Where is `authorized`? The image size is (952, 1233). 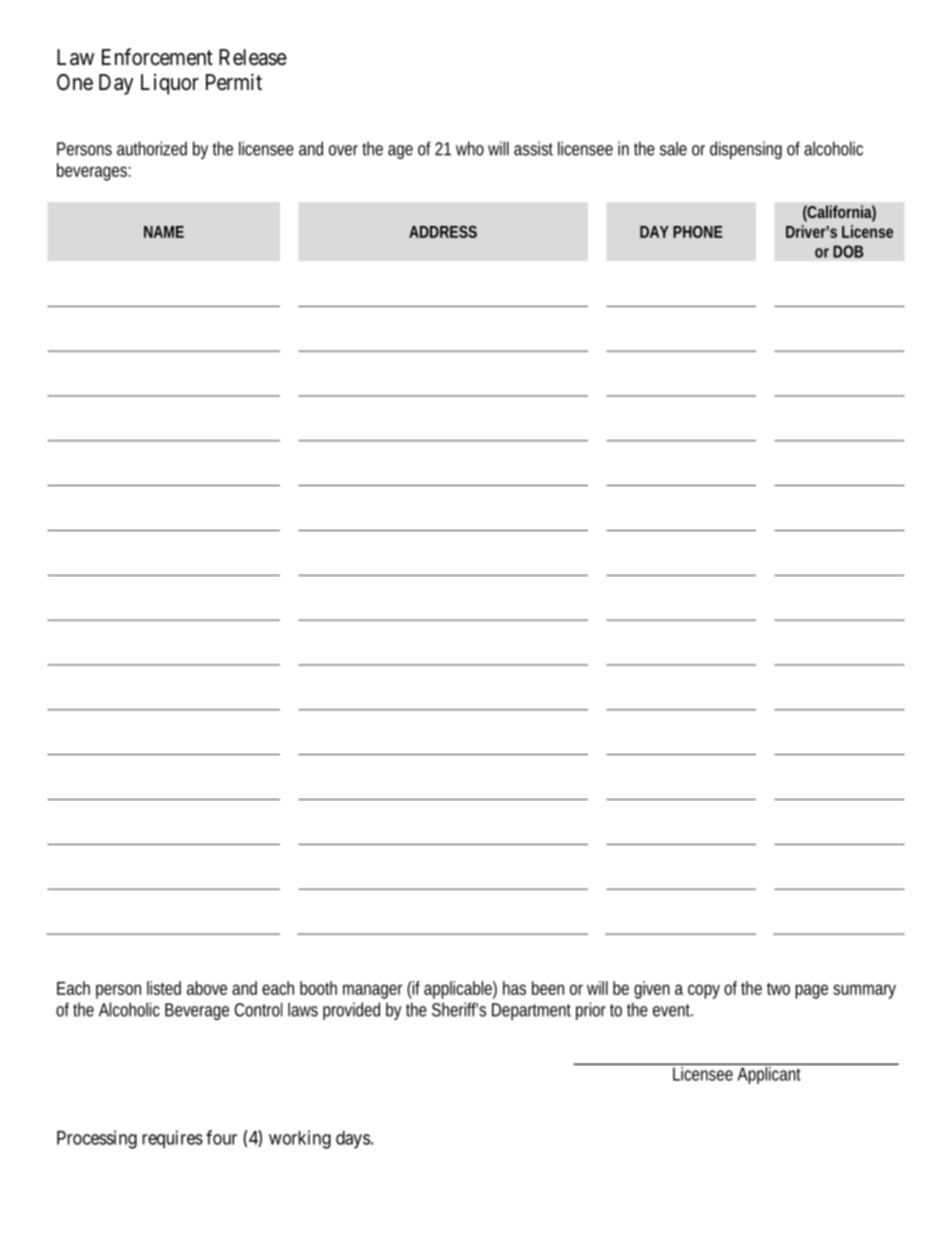 authorized is located at coordinates (152, 148).
